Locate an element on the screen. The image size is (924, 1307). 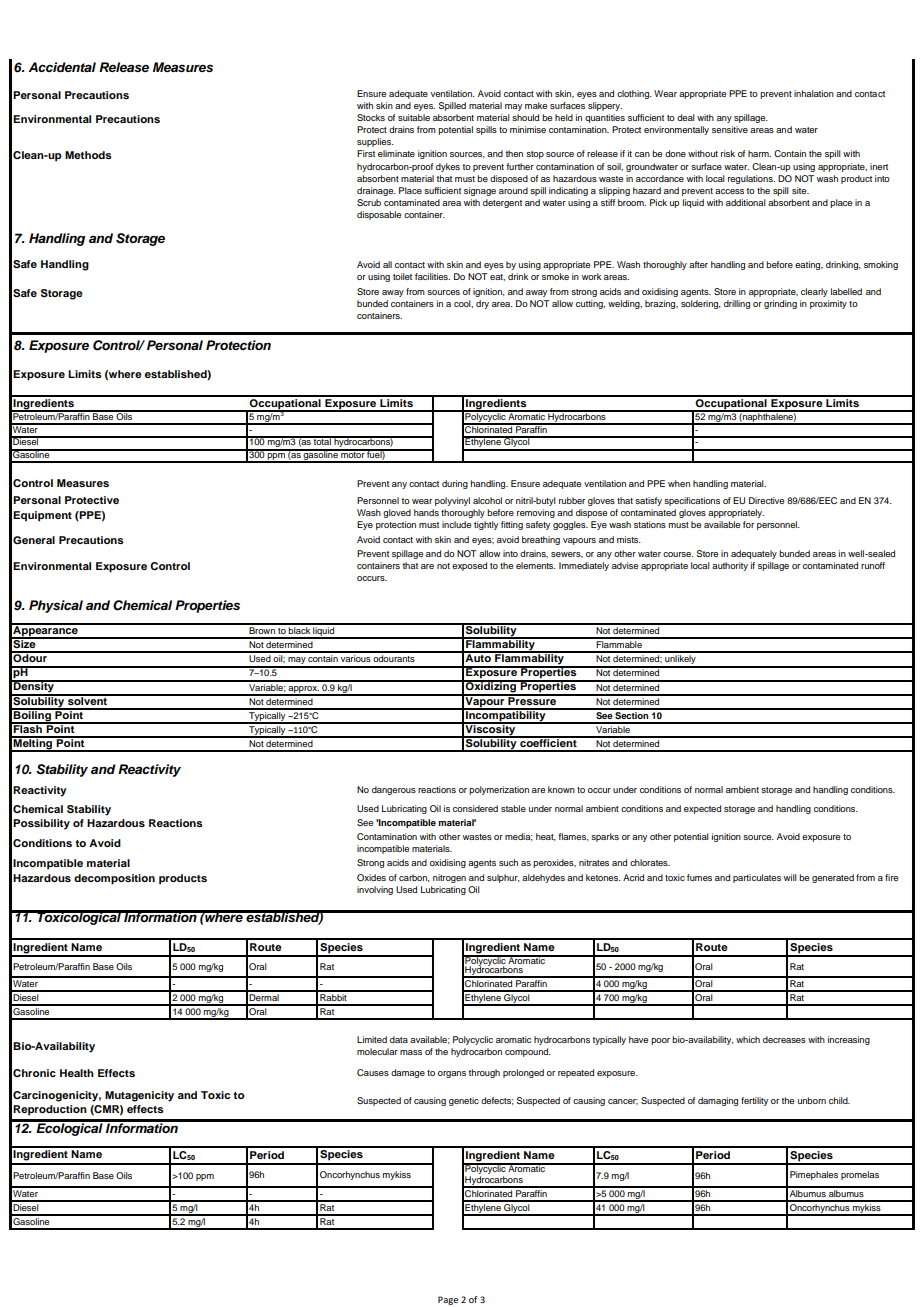
Health is located at coordinates (77, 1073).
